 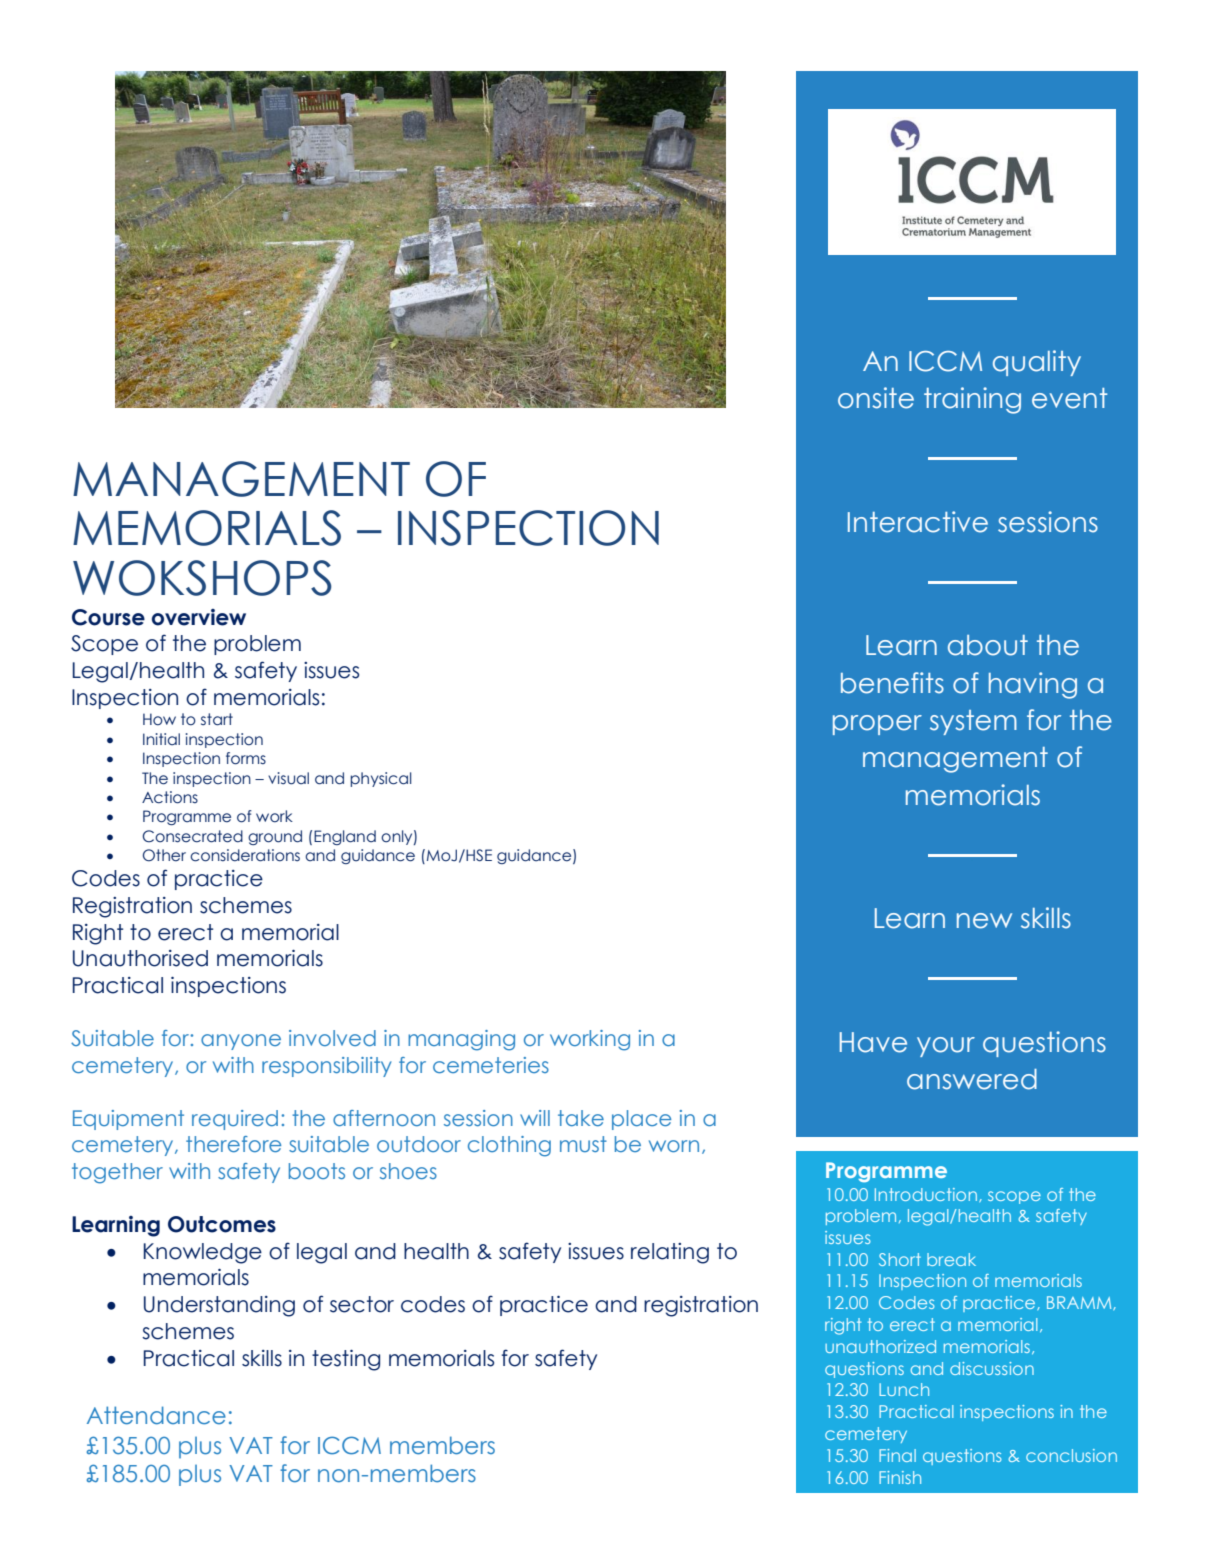 What do you see at coordinates (892, 683) in the screenshot?
I see `benefits` at bounding box center [892, 683].
